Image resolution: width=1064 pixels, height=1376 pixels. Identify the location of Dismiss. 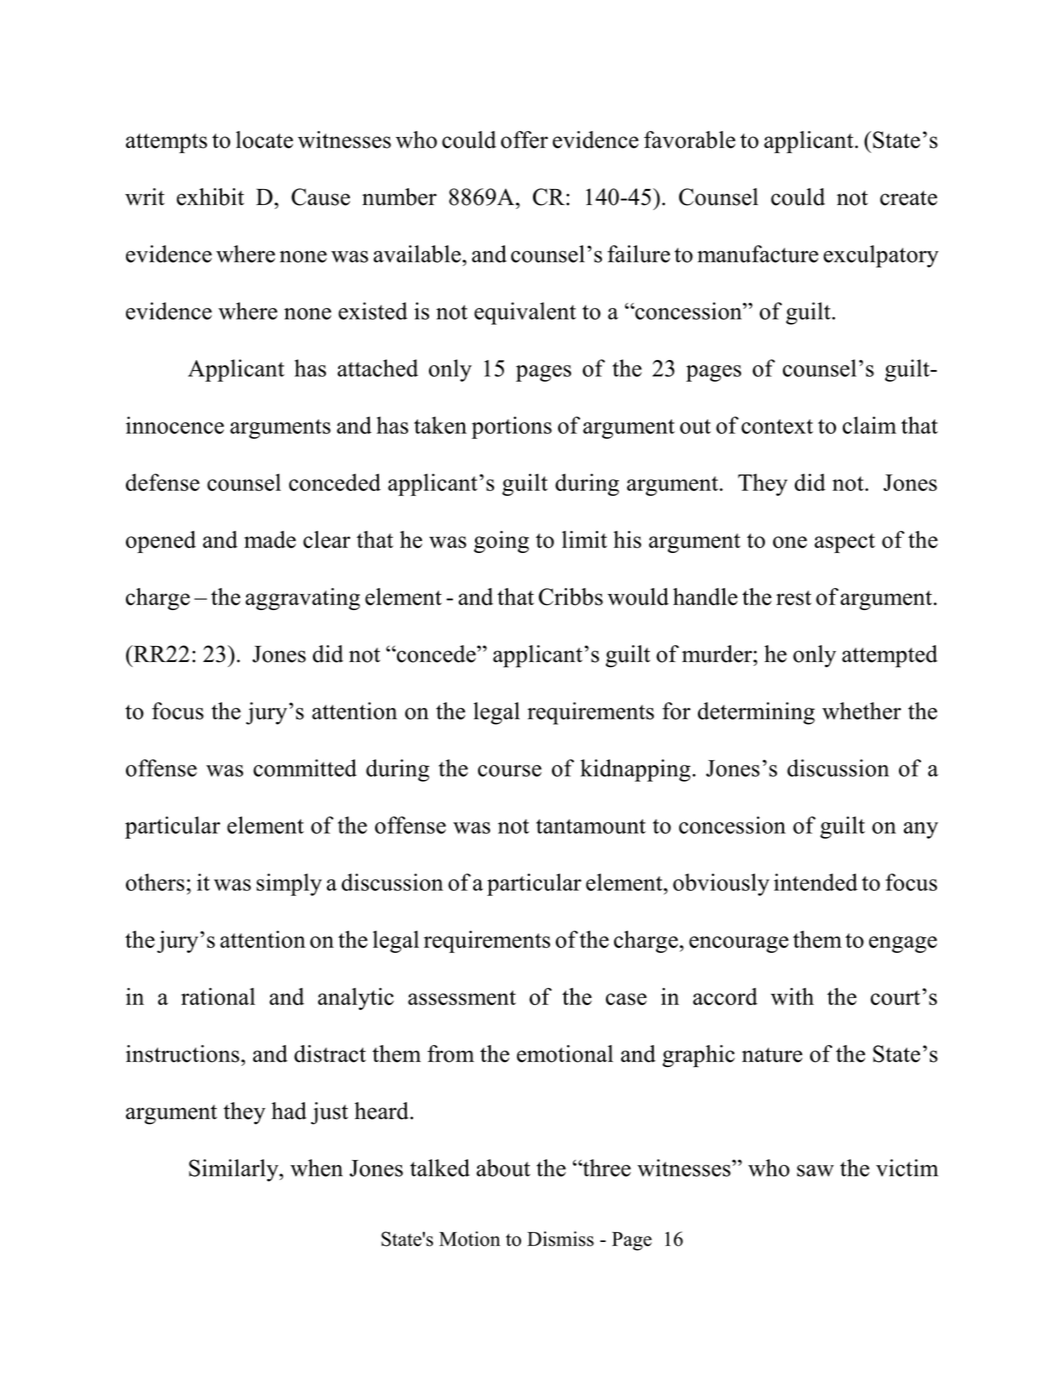
(560, 1239).
